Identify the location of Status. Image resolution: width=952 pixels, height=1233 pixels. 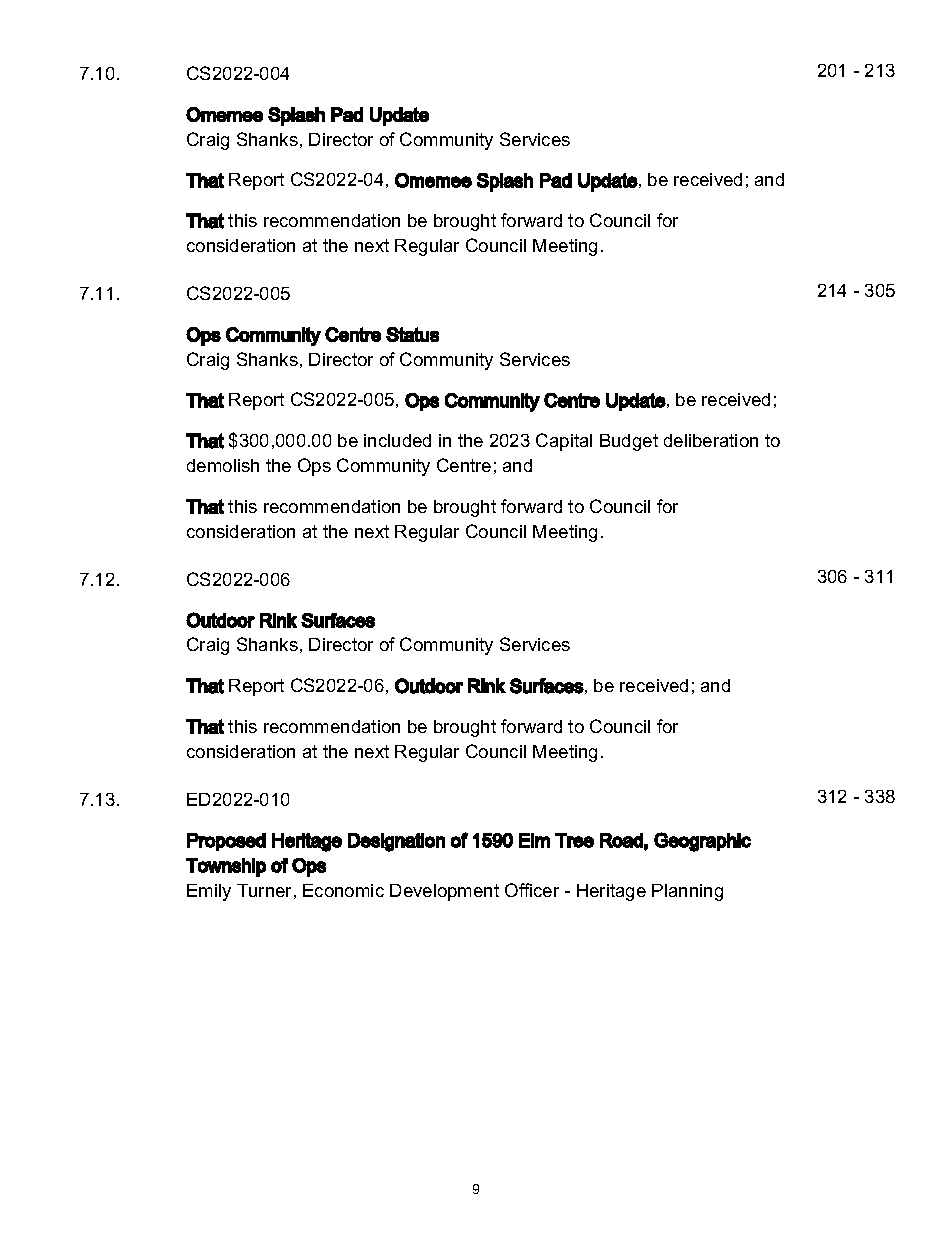
(412, 334).
